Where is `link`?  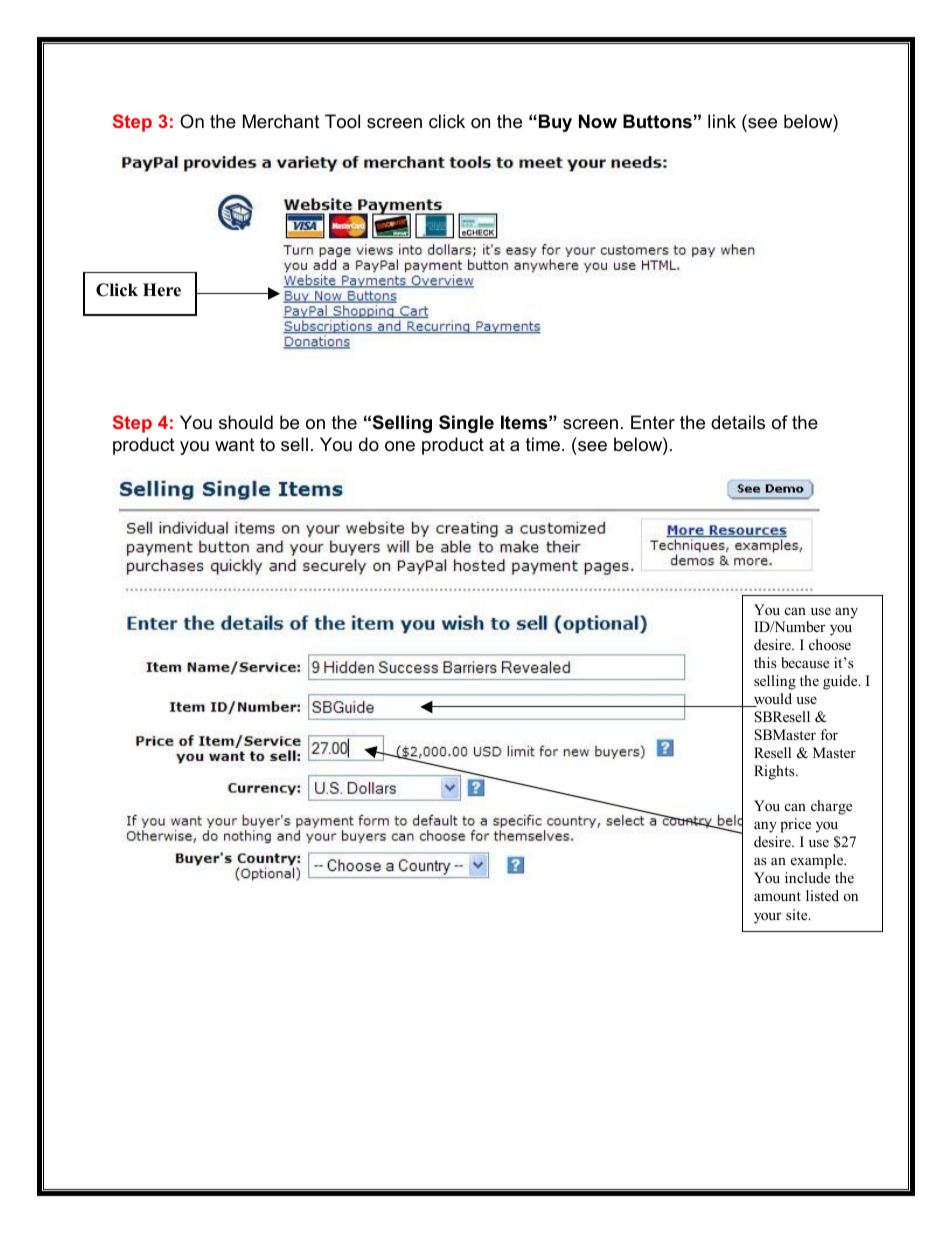 link is located at coordinates (722, 121).
